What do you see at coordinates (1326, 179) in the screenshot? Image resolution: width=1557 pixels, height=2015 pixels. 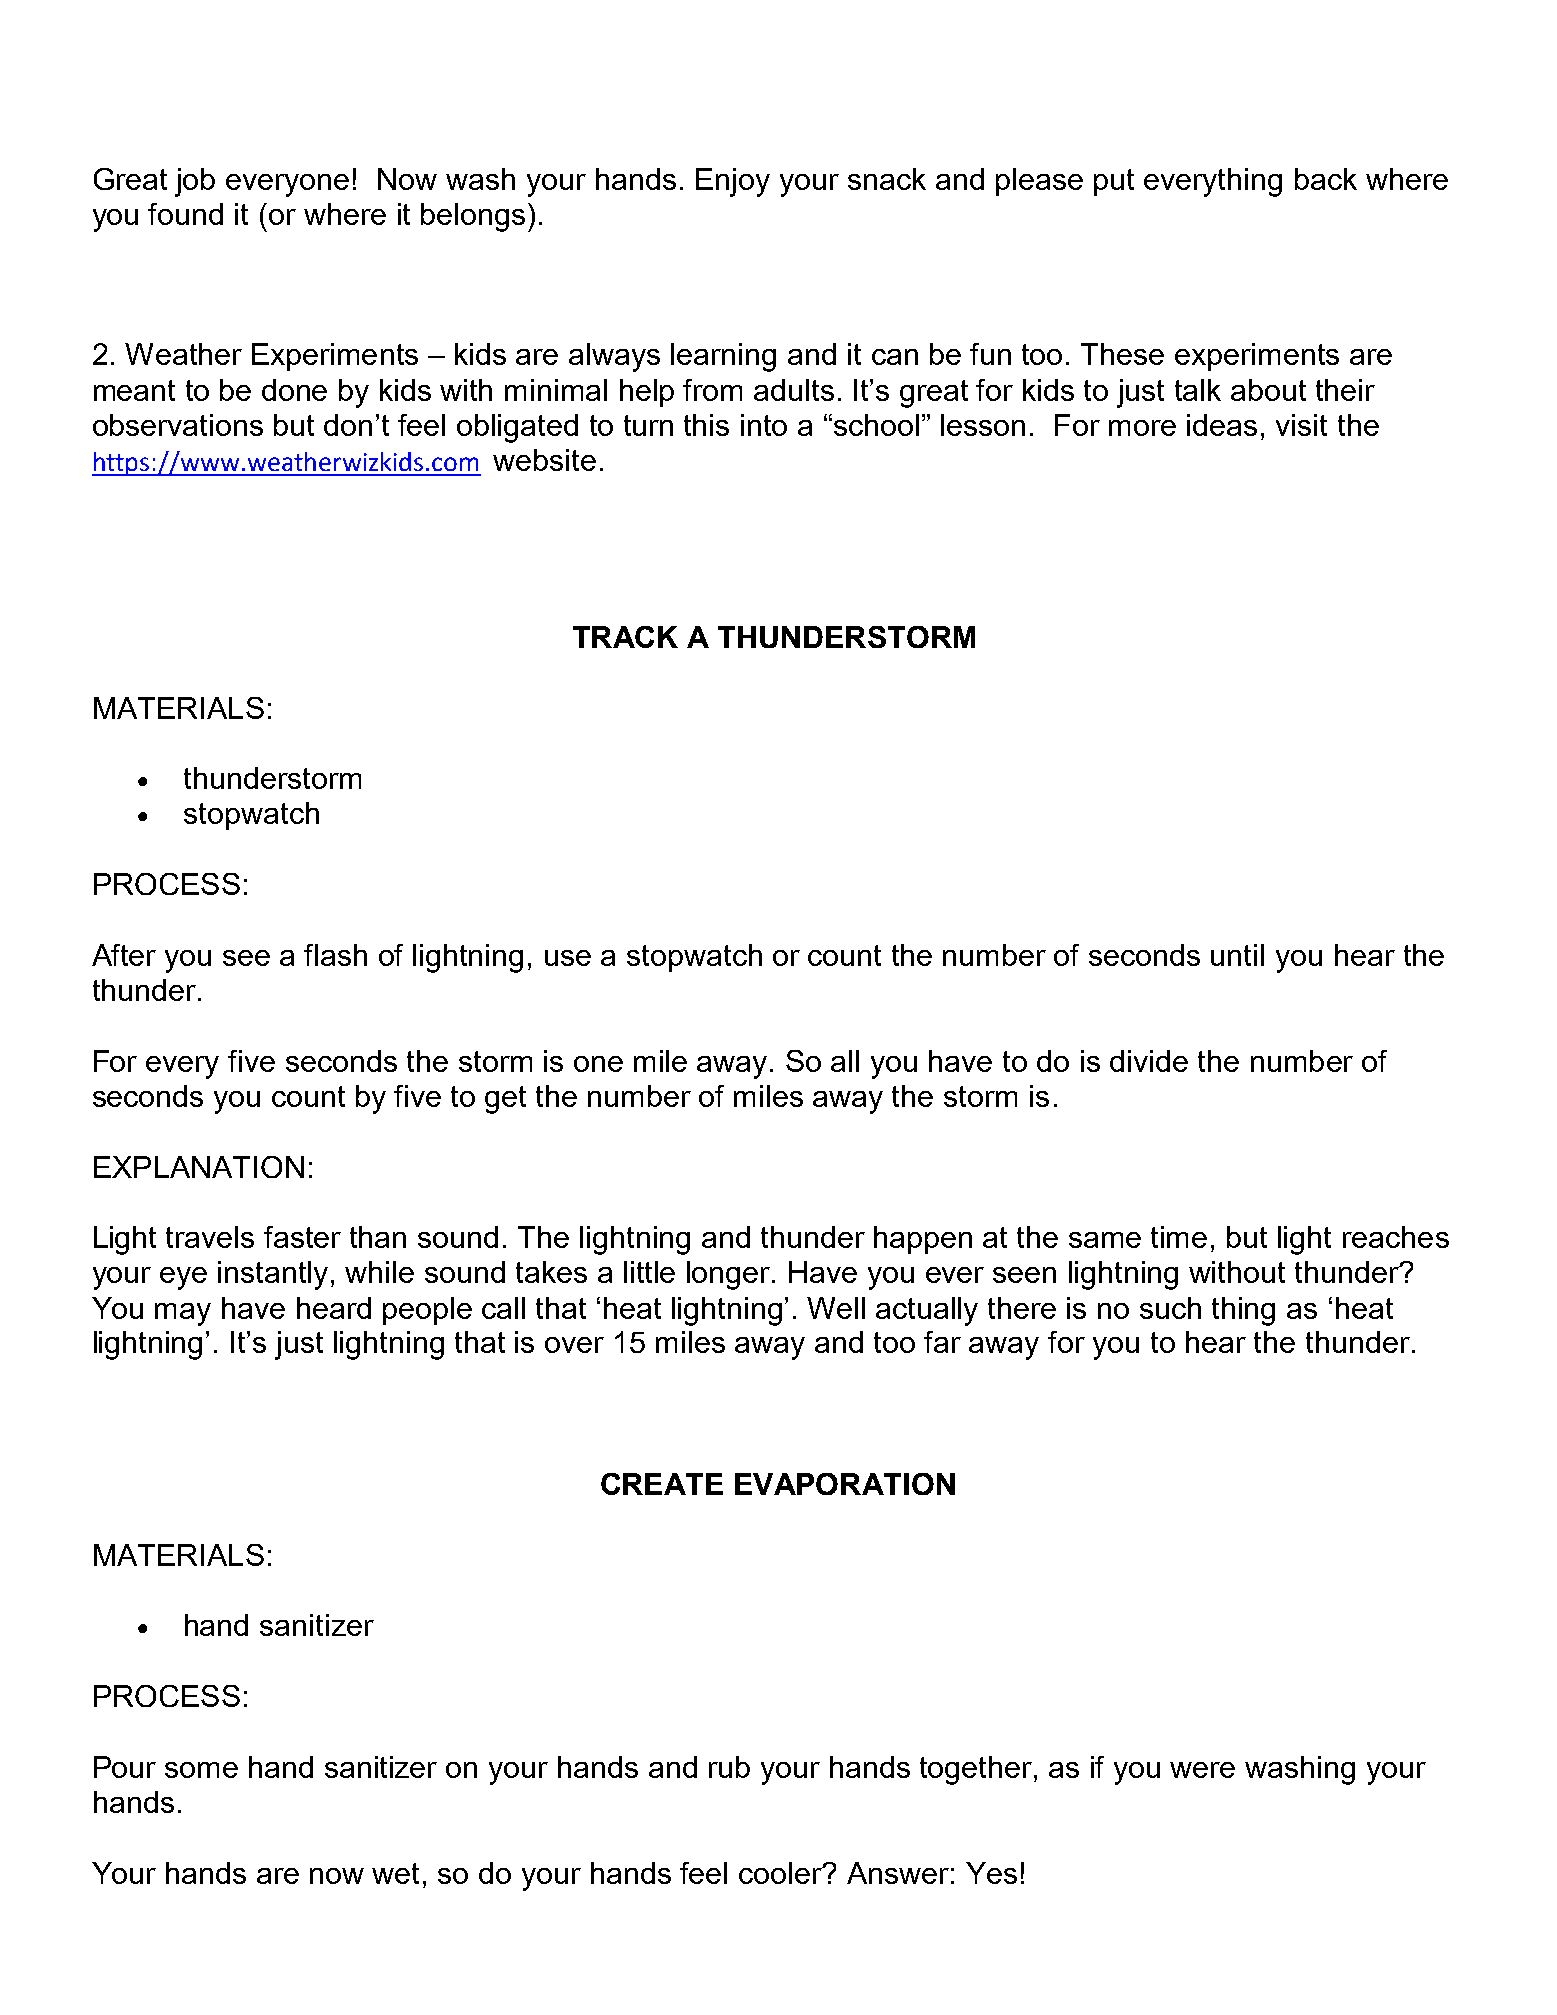 I see `back` at bounding box center [1326, 179].
